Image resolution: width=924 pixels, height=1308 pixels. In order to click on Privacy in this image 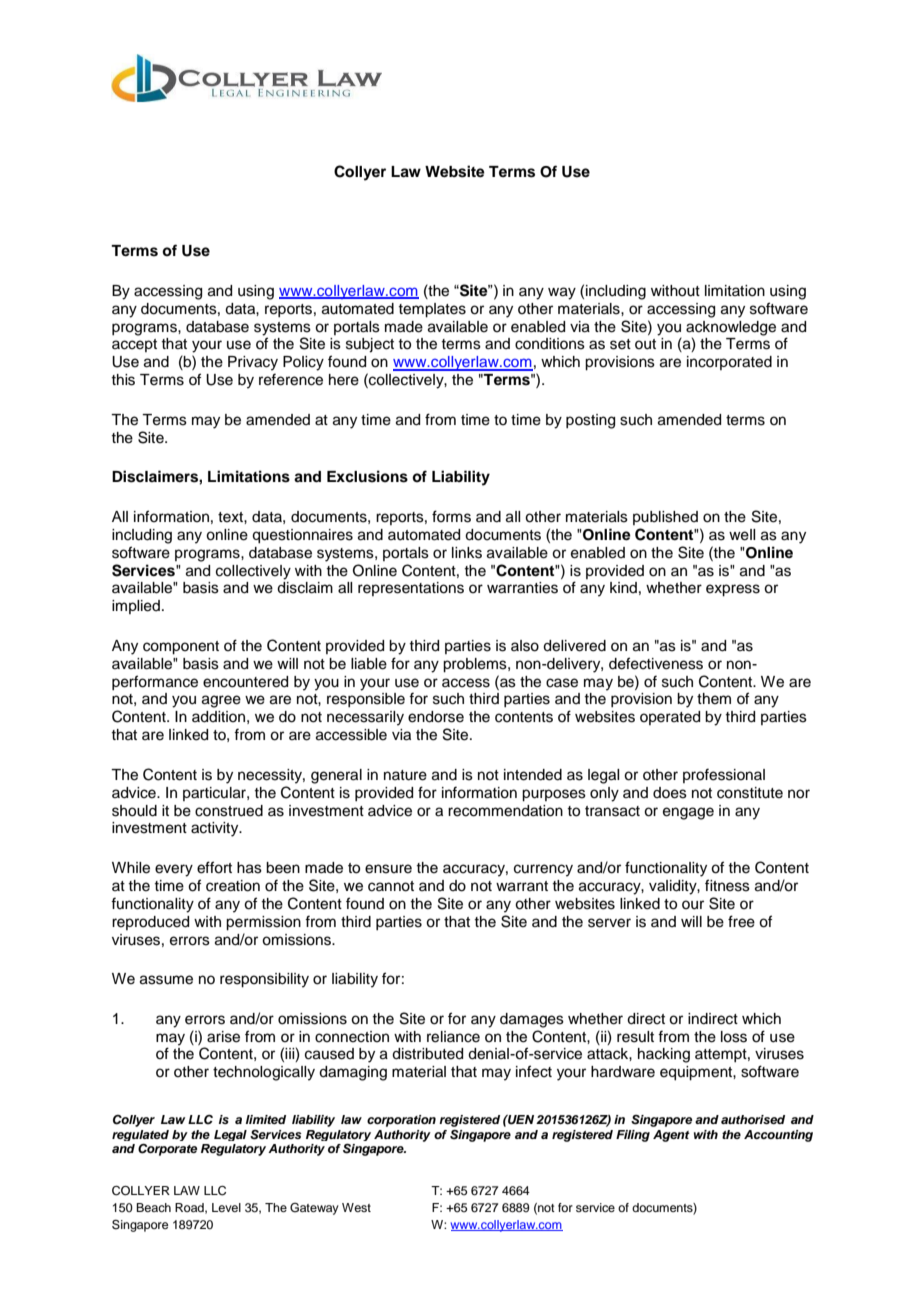, I will do `click(253, 363)`.
